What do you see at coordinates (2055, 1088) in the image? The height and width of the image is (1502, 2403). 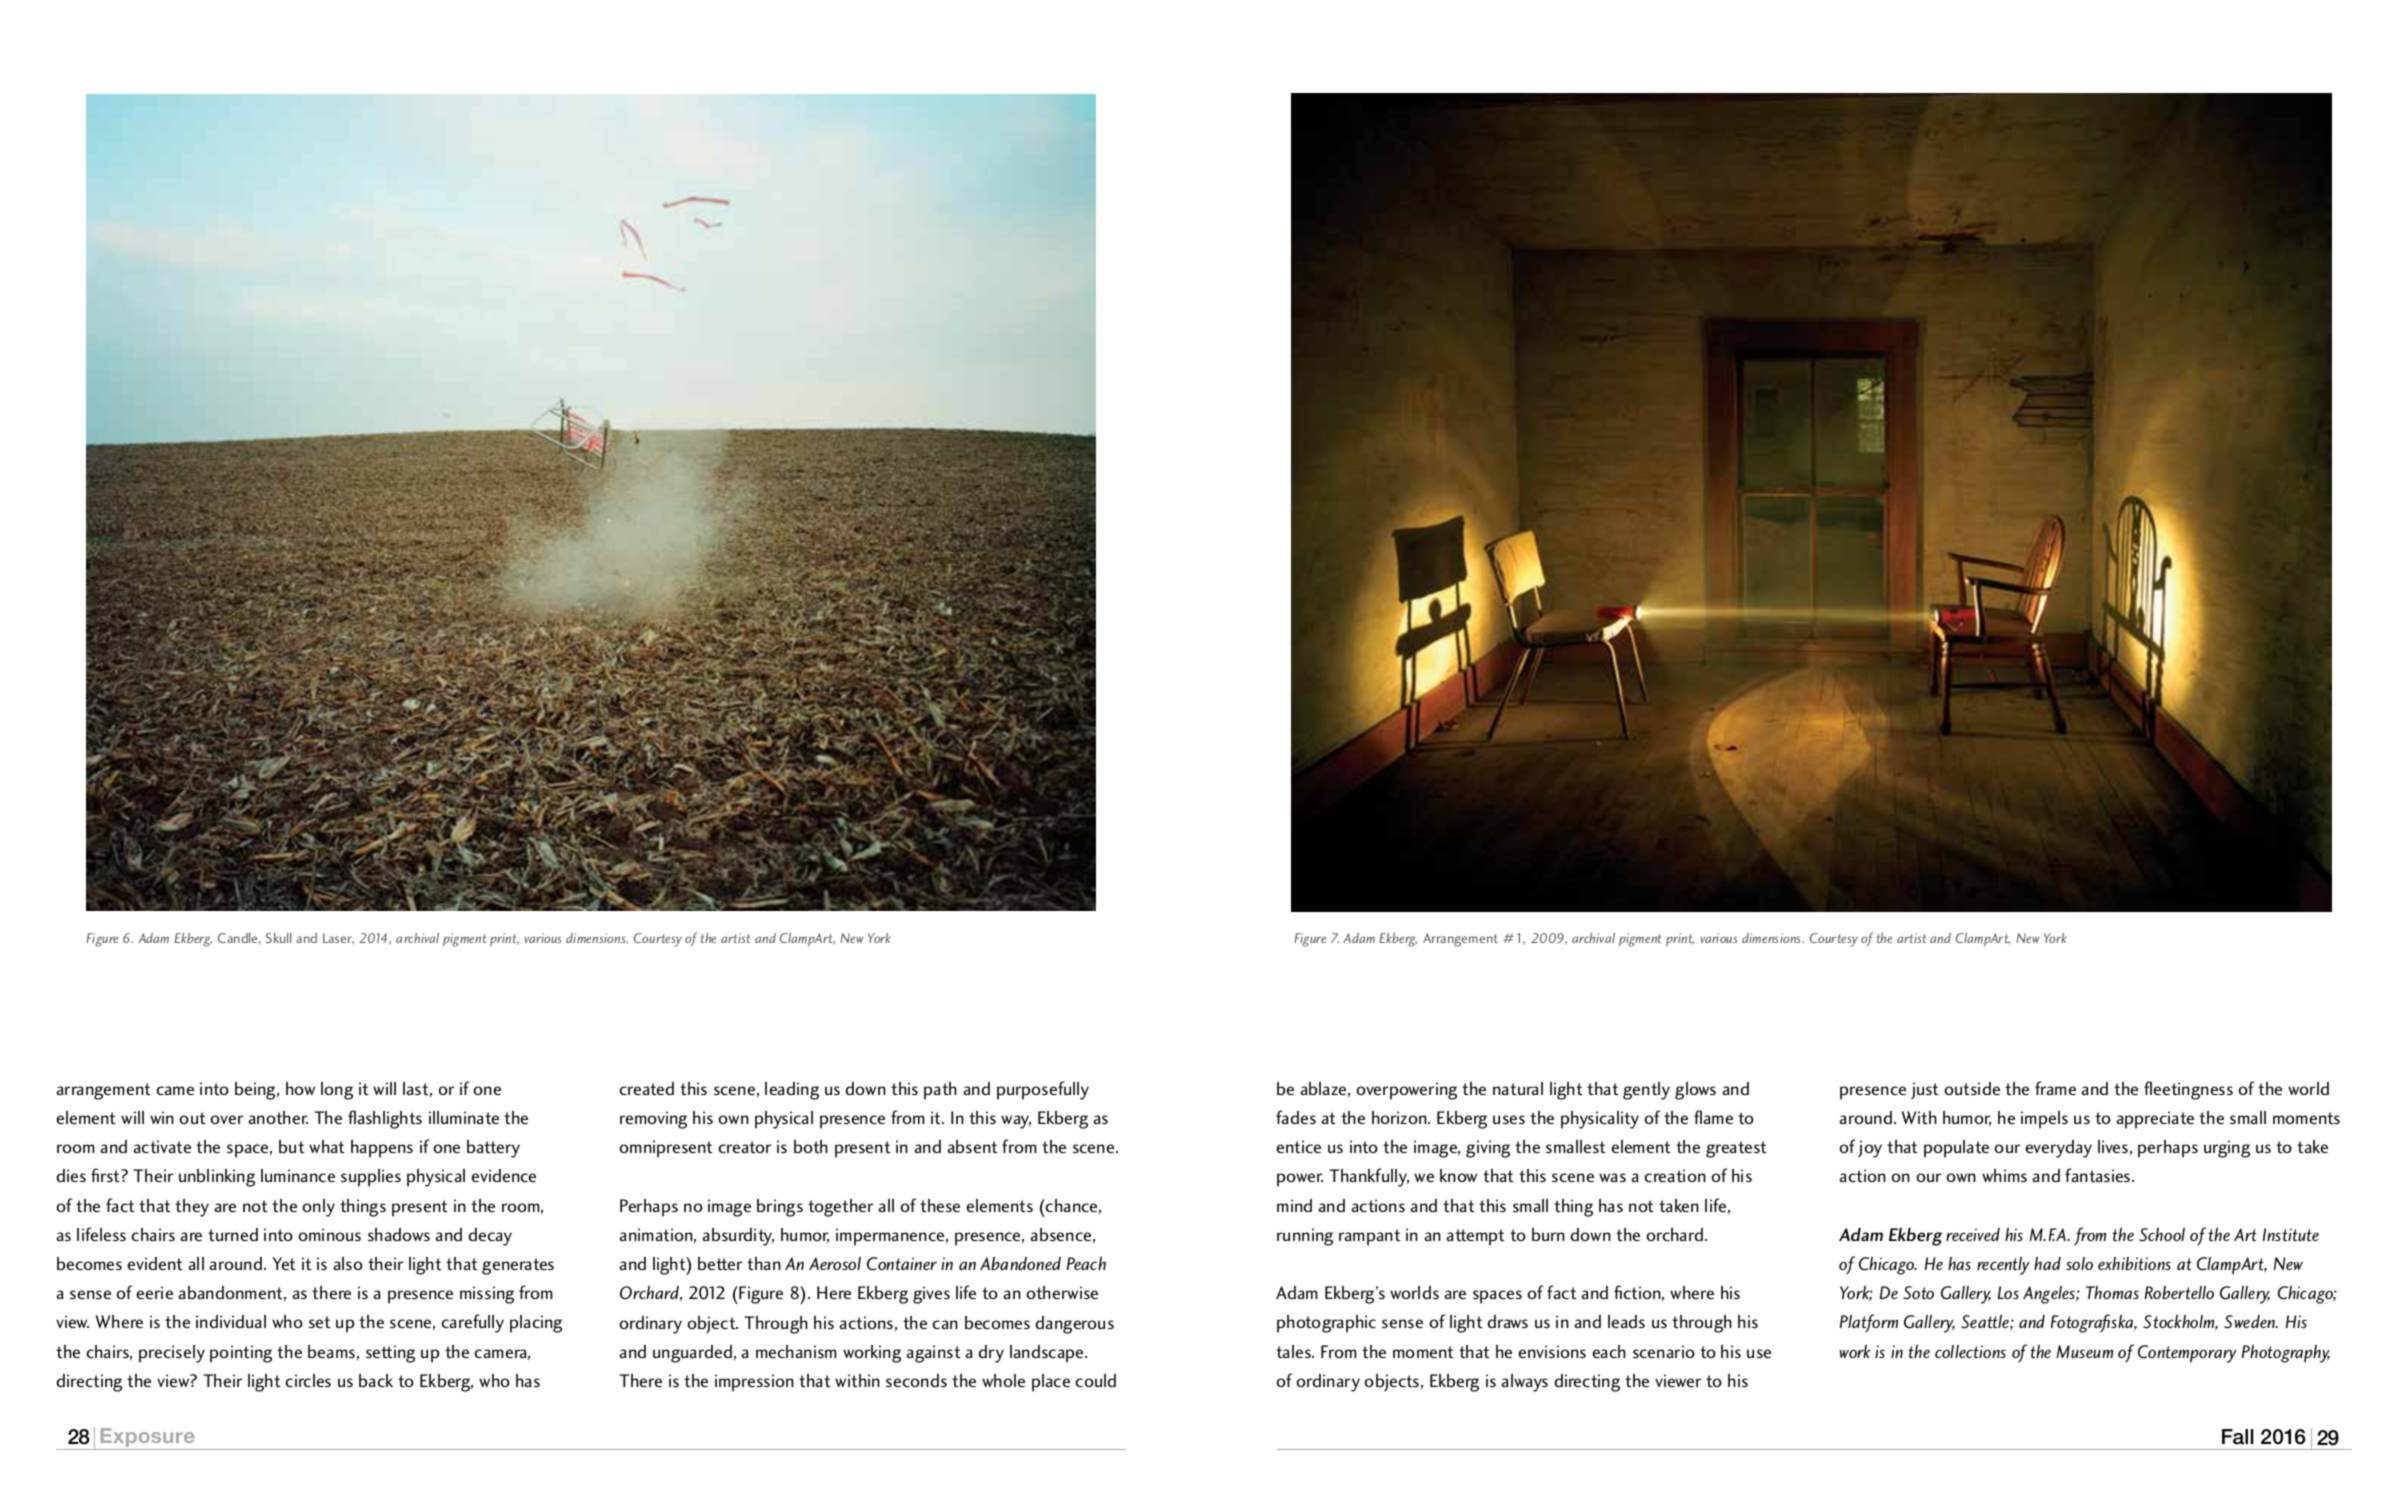 I see `frame` at bounding box center [2055, 1088].
